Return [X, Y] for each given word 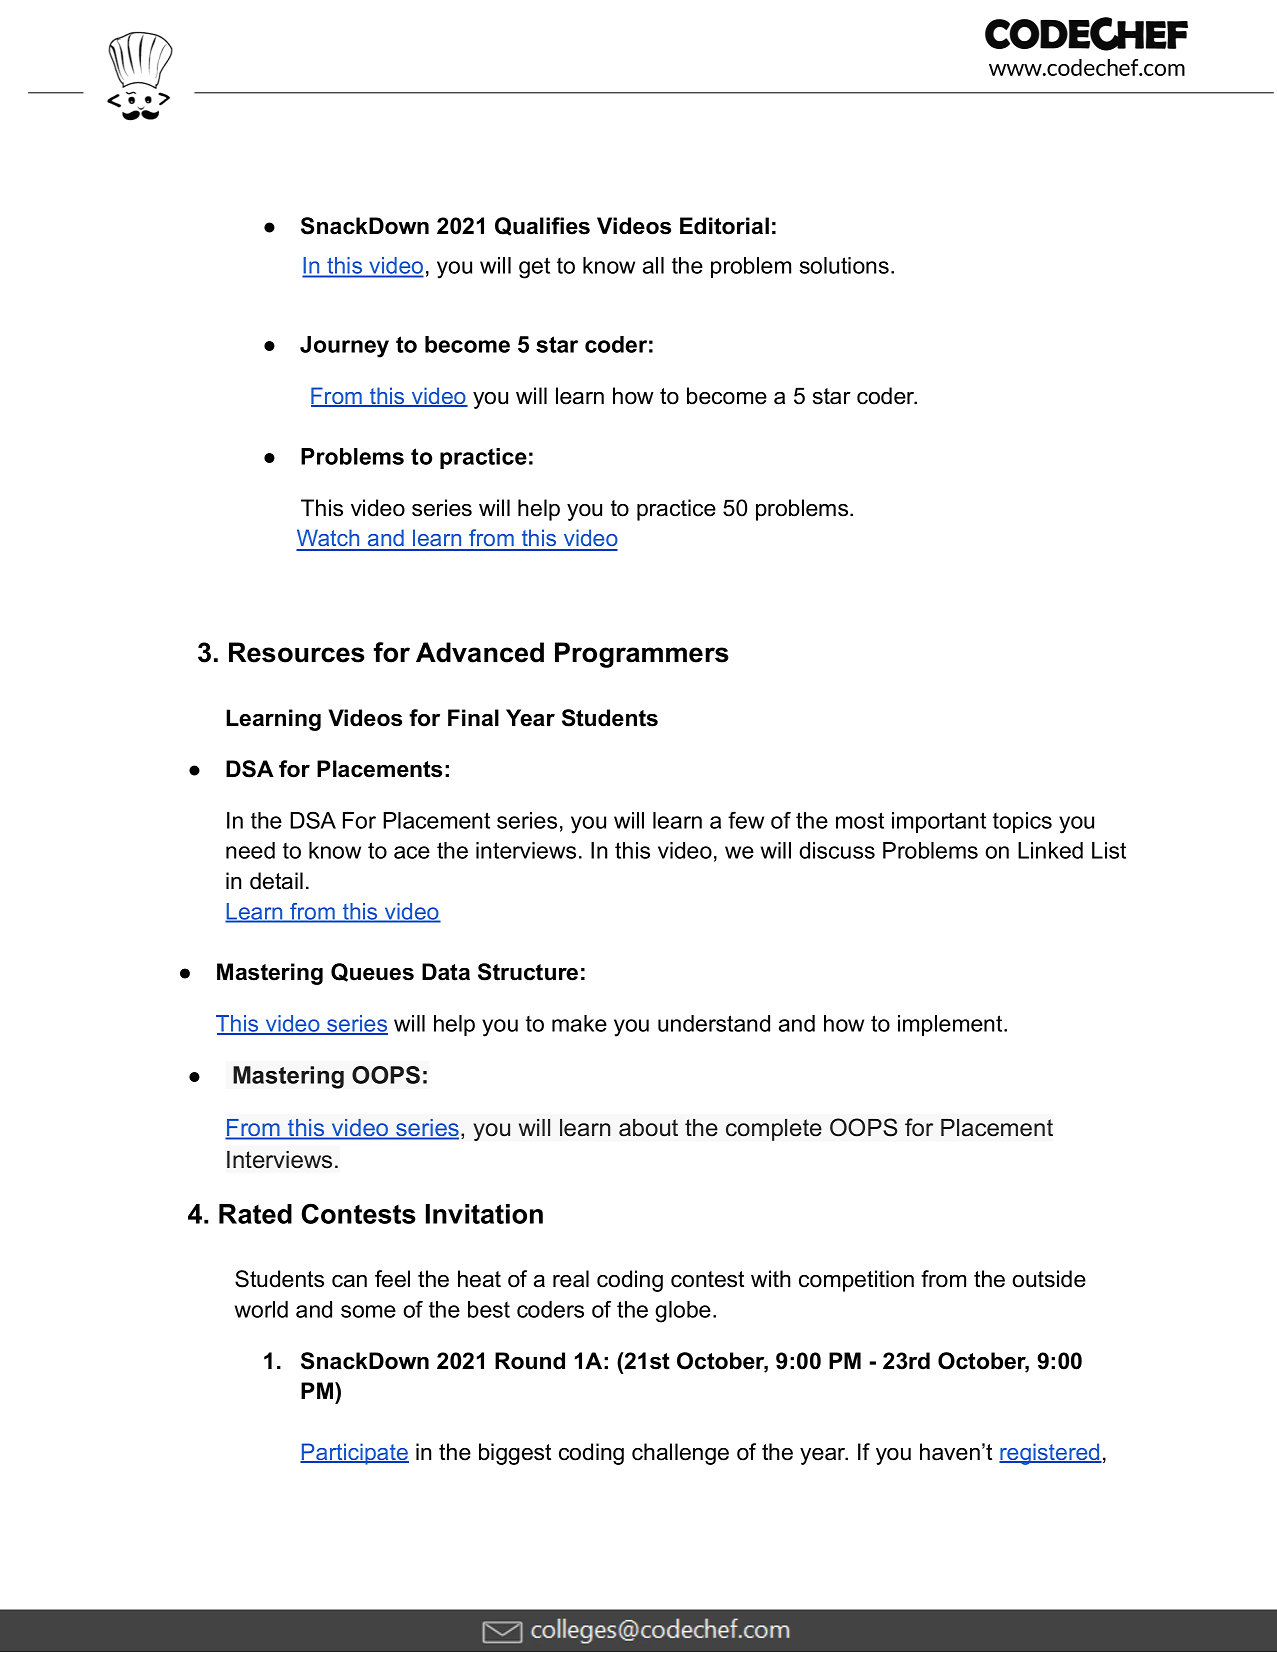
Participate [354, 1454]
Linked [1050, 850]
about [648, 1128]
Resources [297, 652]
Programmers [642, 655]
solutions [844, 265]
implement [951, 1025]
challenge [680, 1454]
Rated [255, 1214]
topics [1022, 822]
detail [276, 881]
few [746, 820]
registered [1050, 1454]
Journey [344, 347]
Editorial [724, 226]
